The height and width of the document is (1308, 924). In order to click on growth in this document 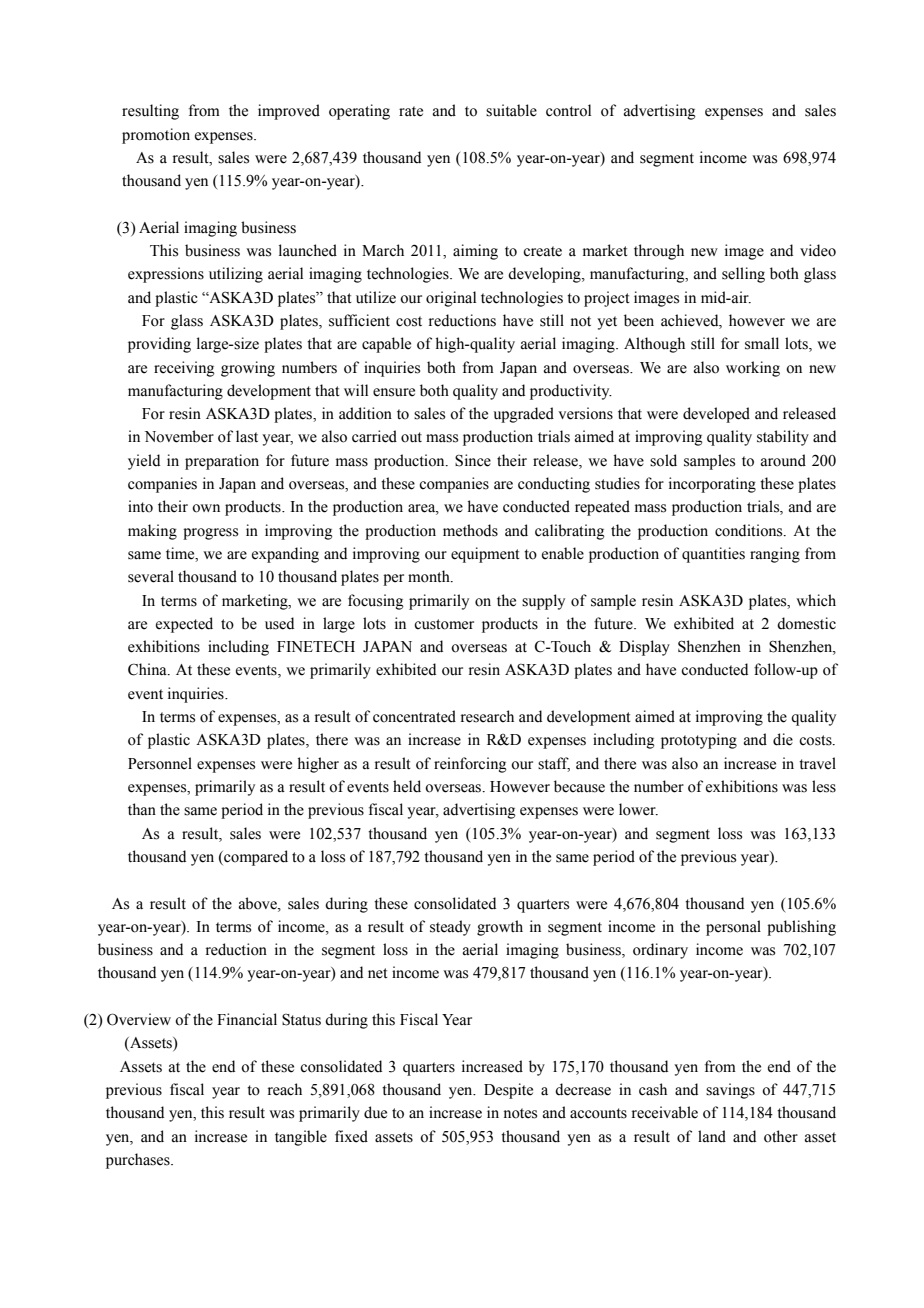, I will do `click(500, 928)`.
